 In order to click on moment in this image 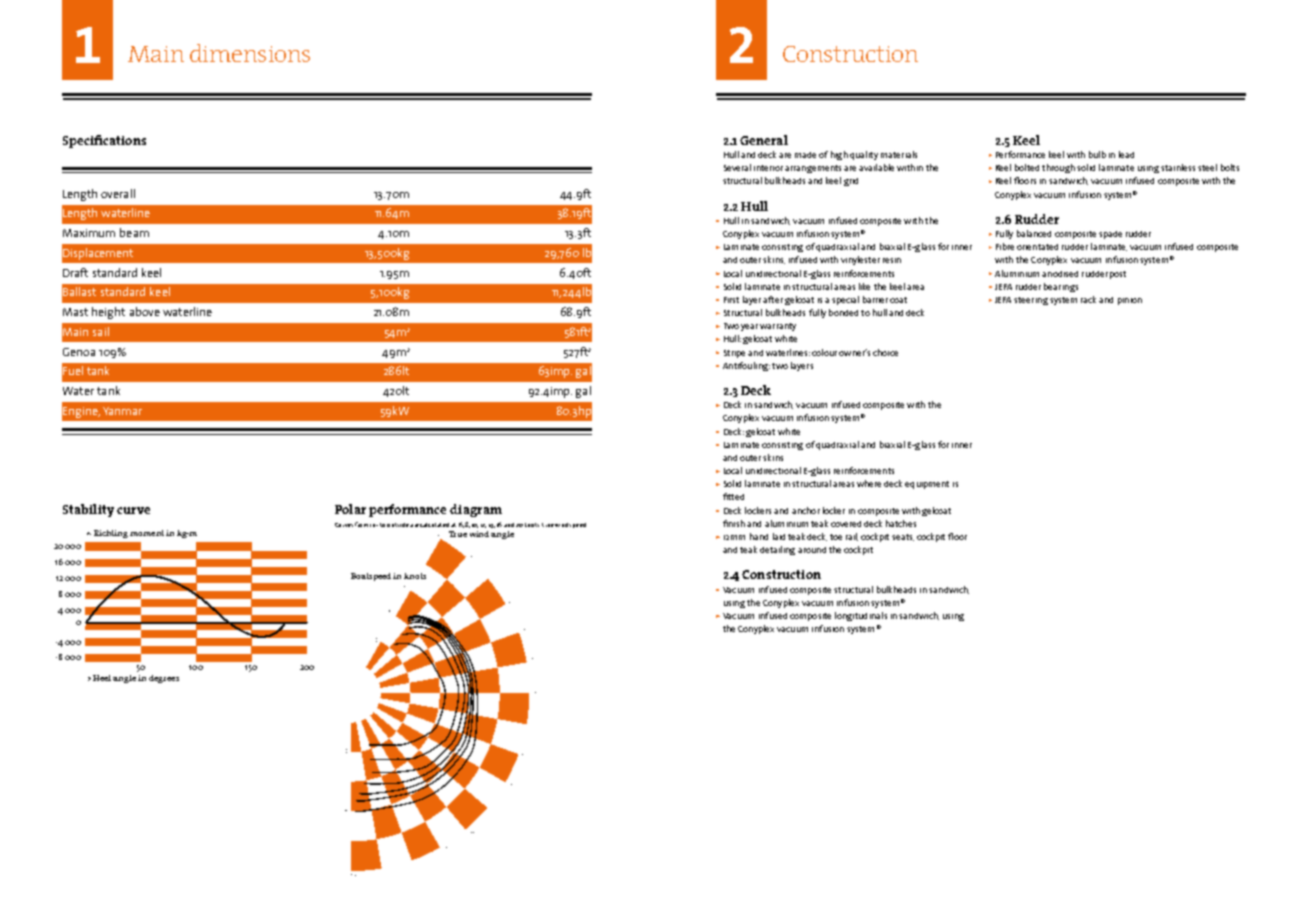, I will do `click(147, 533)`.
